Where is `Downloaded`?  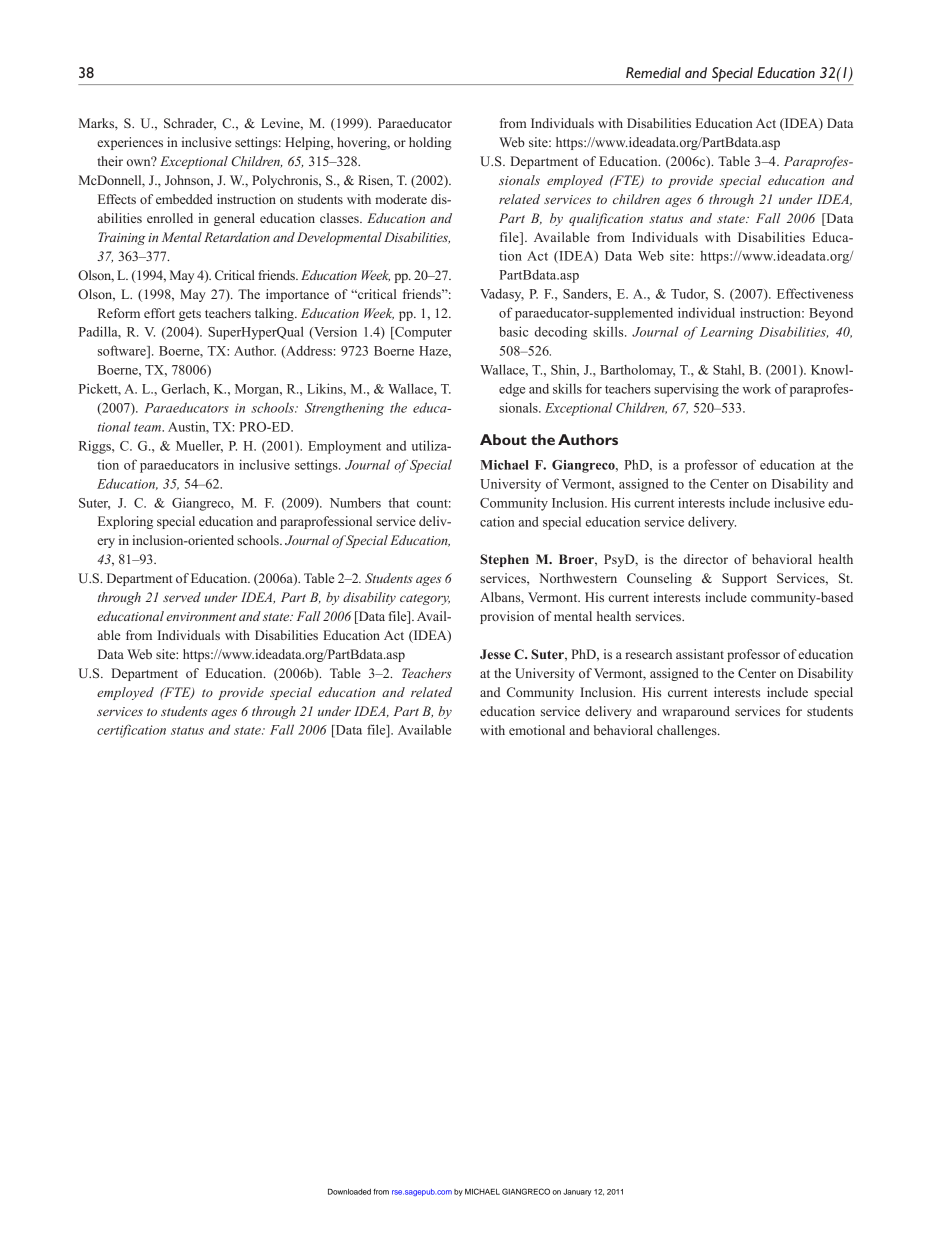
Downloaded is located at coordinates (349, 1192).
